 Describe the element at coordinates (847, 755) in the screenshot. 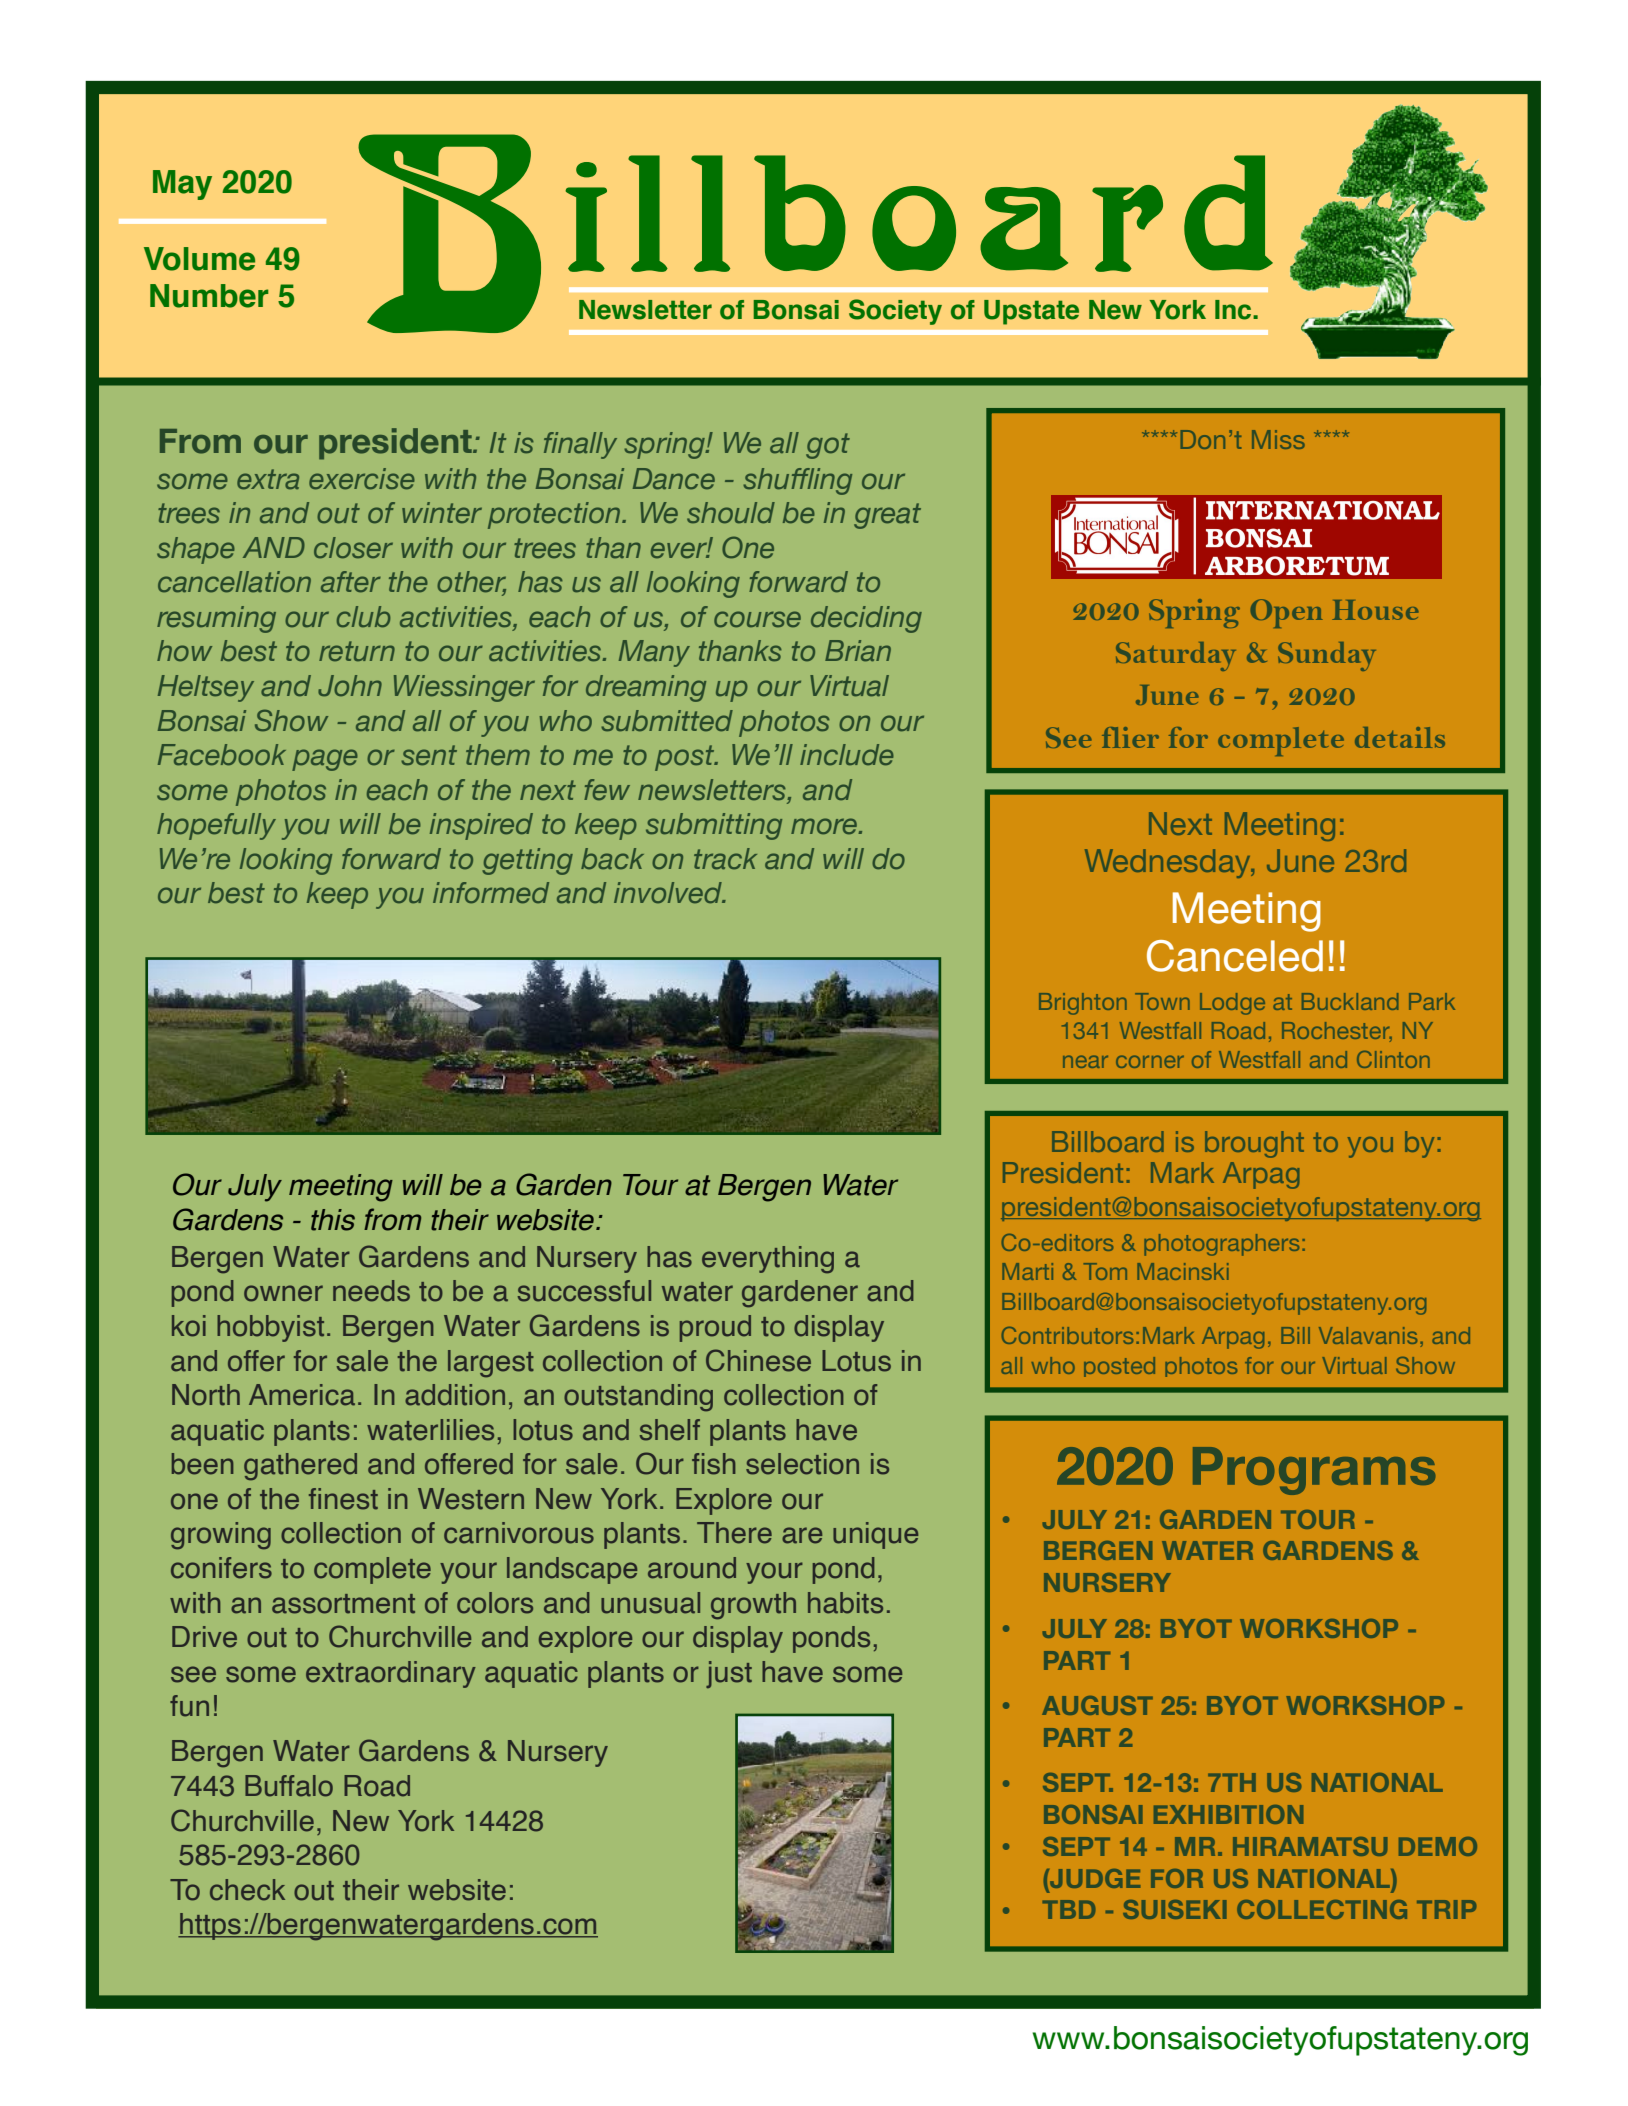

I see `include` at that location.
